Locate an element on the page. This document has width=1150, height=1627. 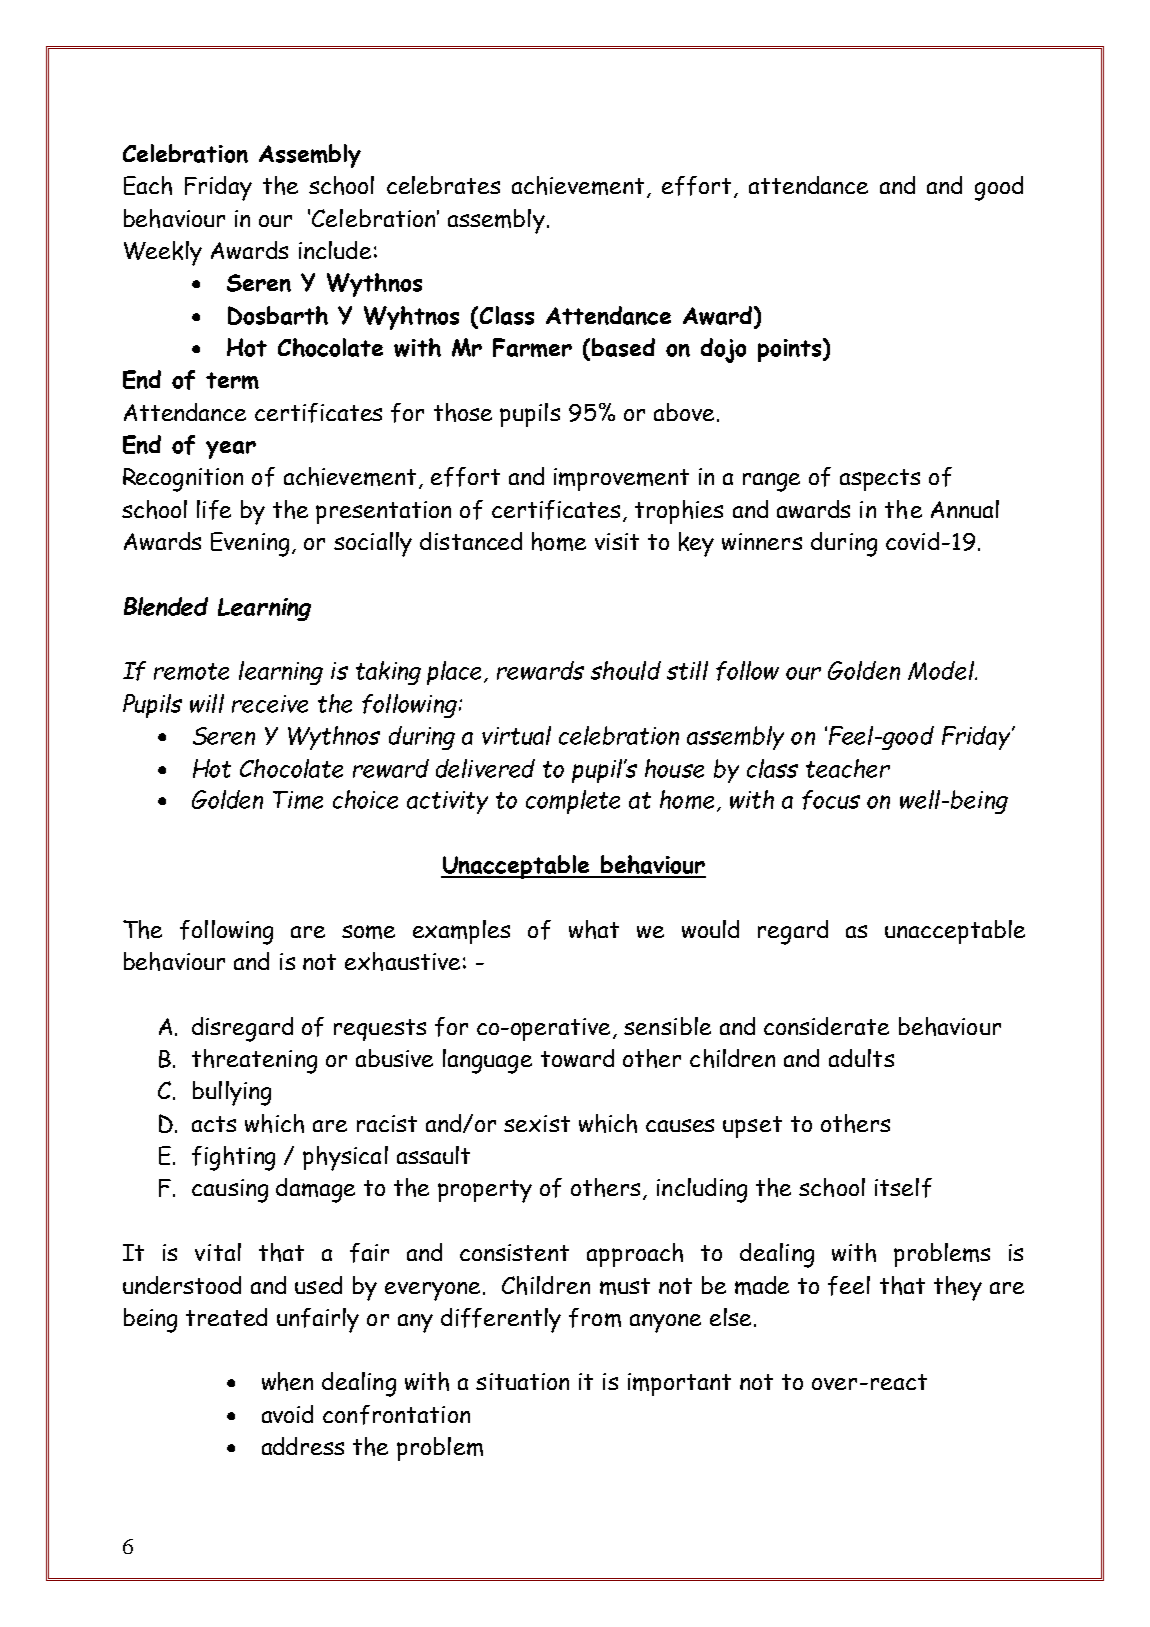
situation is located at coordinates (522, 1381).
